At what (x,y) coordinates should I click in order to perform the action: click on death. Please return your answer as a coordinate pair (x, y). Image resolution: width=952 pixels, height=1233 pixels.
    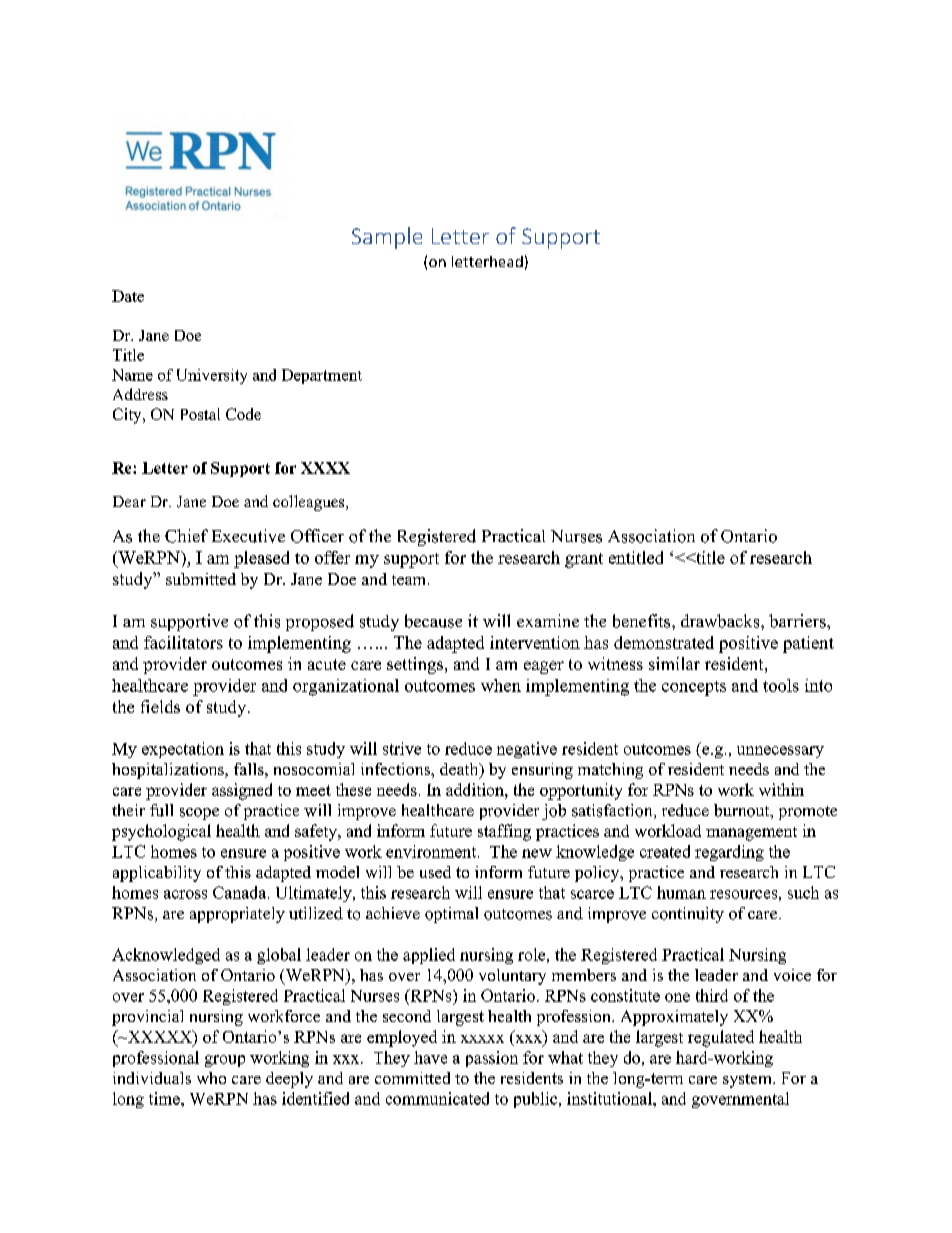
    Looking at the image, I should click on (460, 770).
